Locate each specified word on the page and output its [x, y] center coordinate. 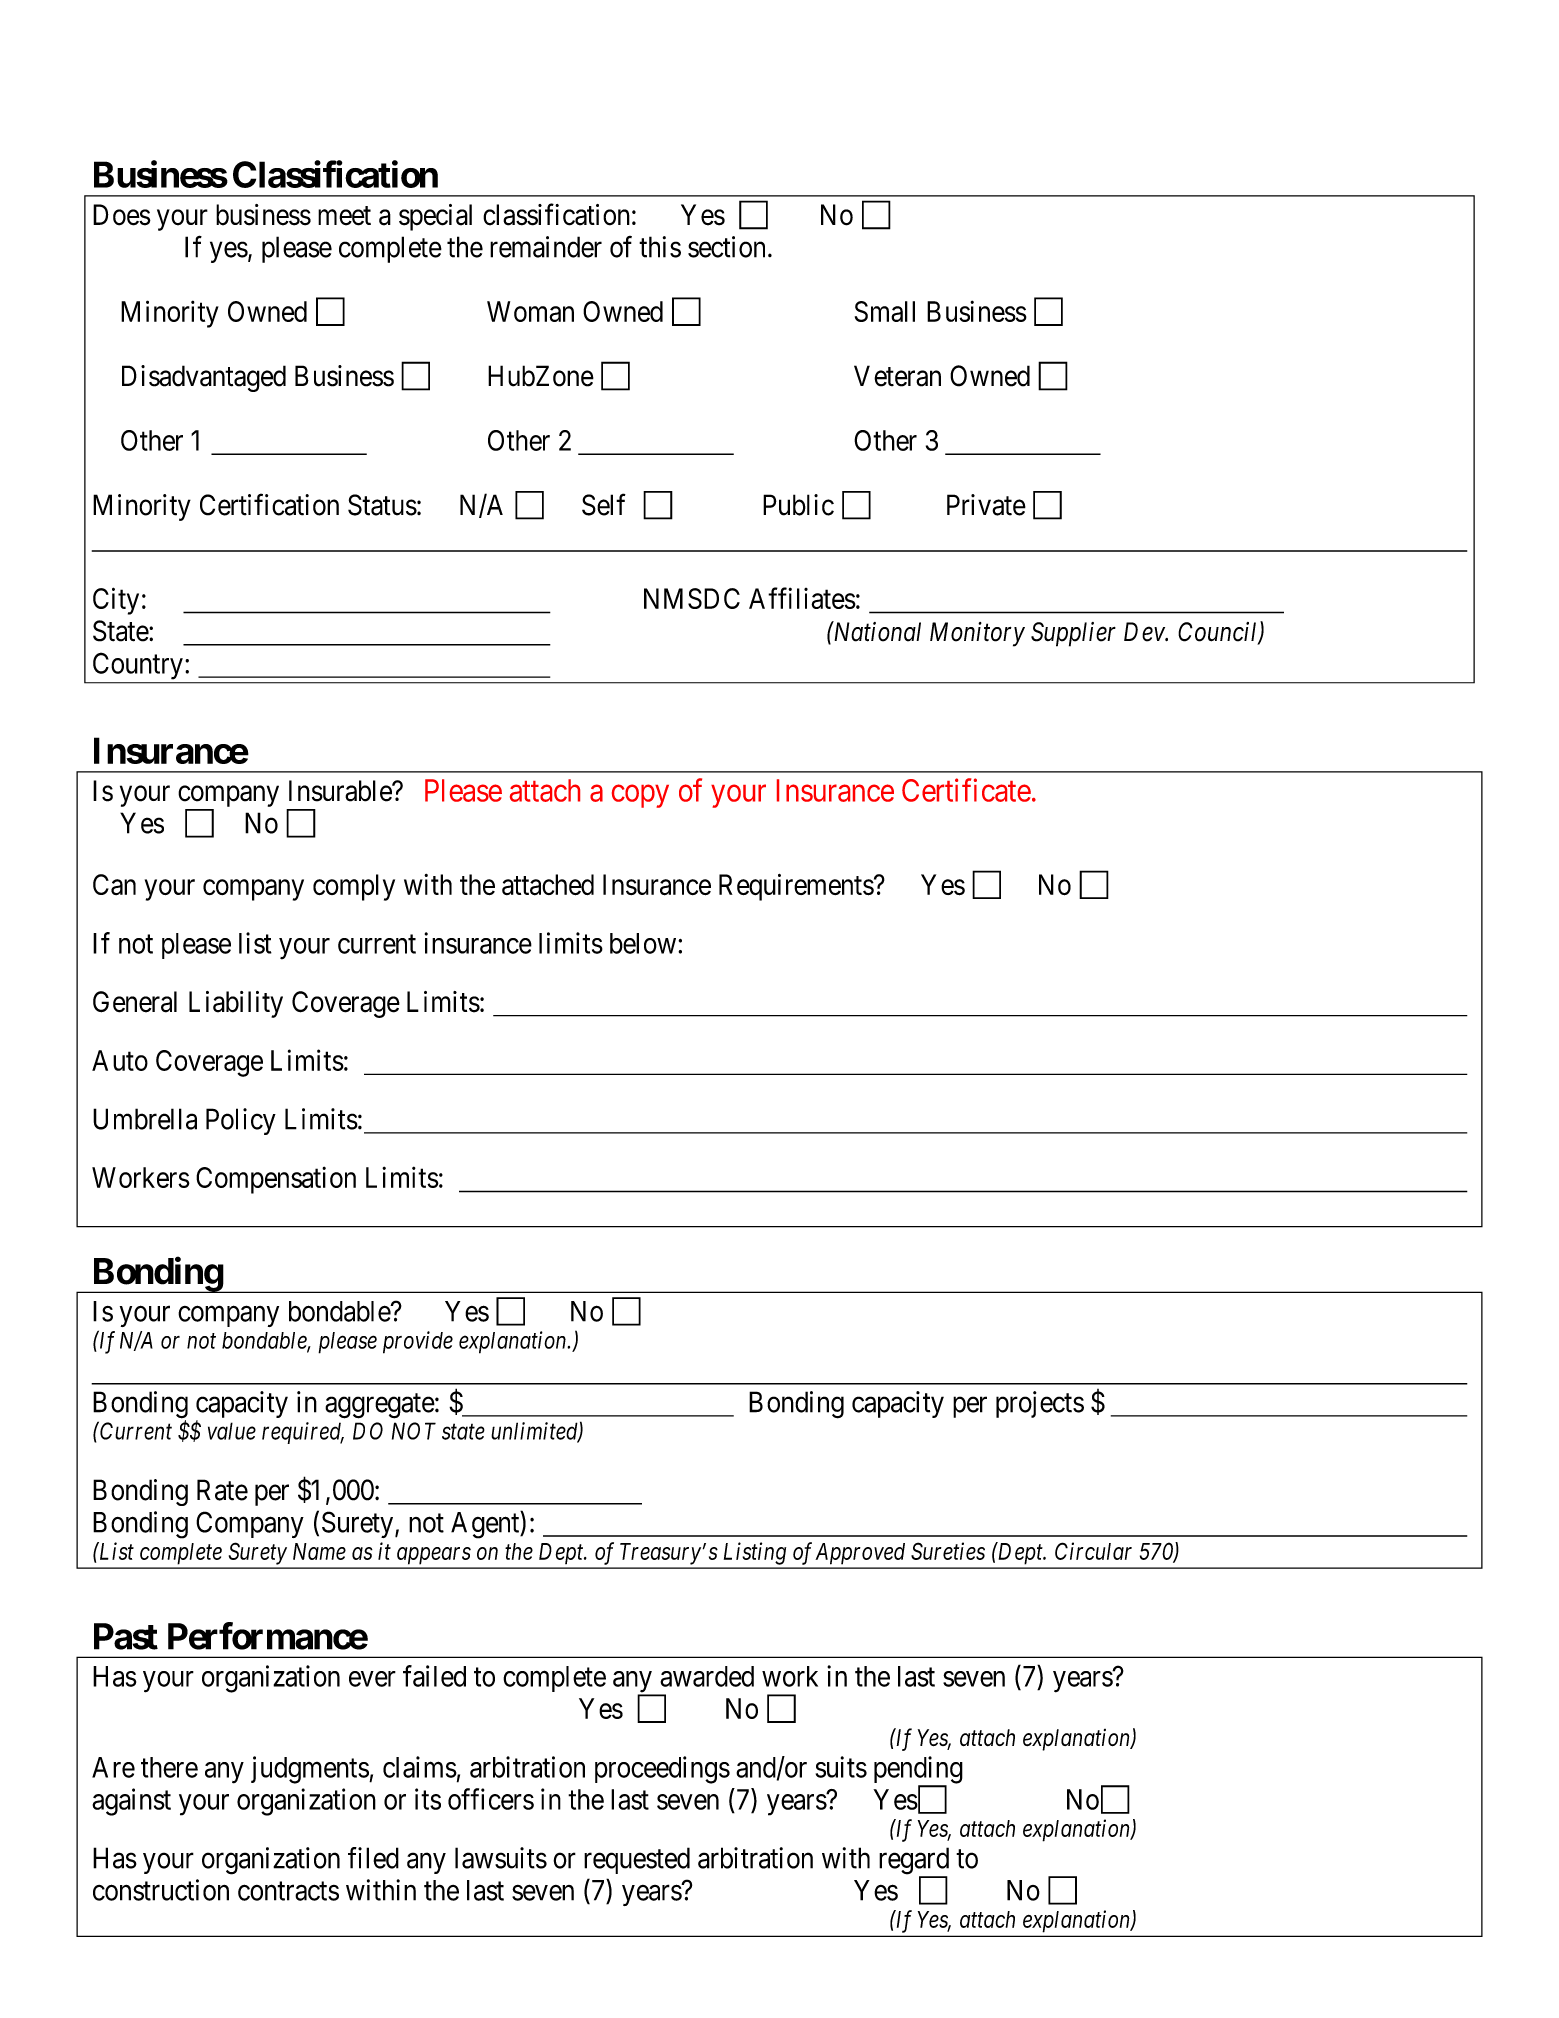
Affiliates [802, 598]
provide [418, 1342]
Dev [1145, 632]
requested [637, 1860]
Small [885, 311]
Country [138, 666]
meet [344, 216]
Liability [236, 1004]
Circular [1093, 1551]
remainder [546, 247]
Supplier [1073, 634]
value [232, 1431]
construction [161, 1890]
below [643, 943]
